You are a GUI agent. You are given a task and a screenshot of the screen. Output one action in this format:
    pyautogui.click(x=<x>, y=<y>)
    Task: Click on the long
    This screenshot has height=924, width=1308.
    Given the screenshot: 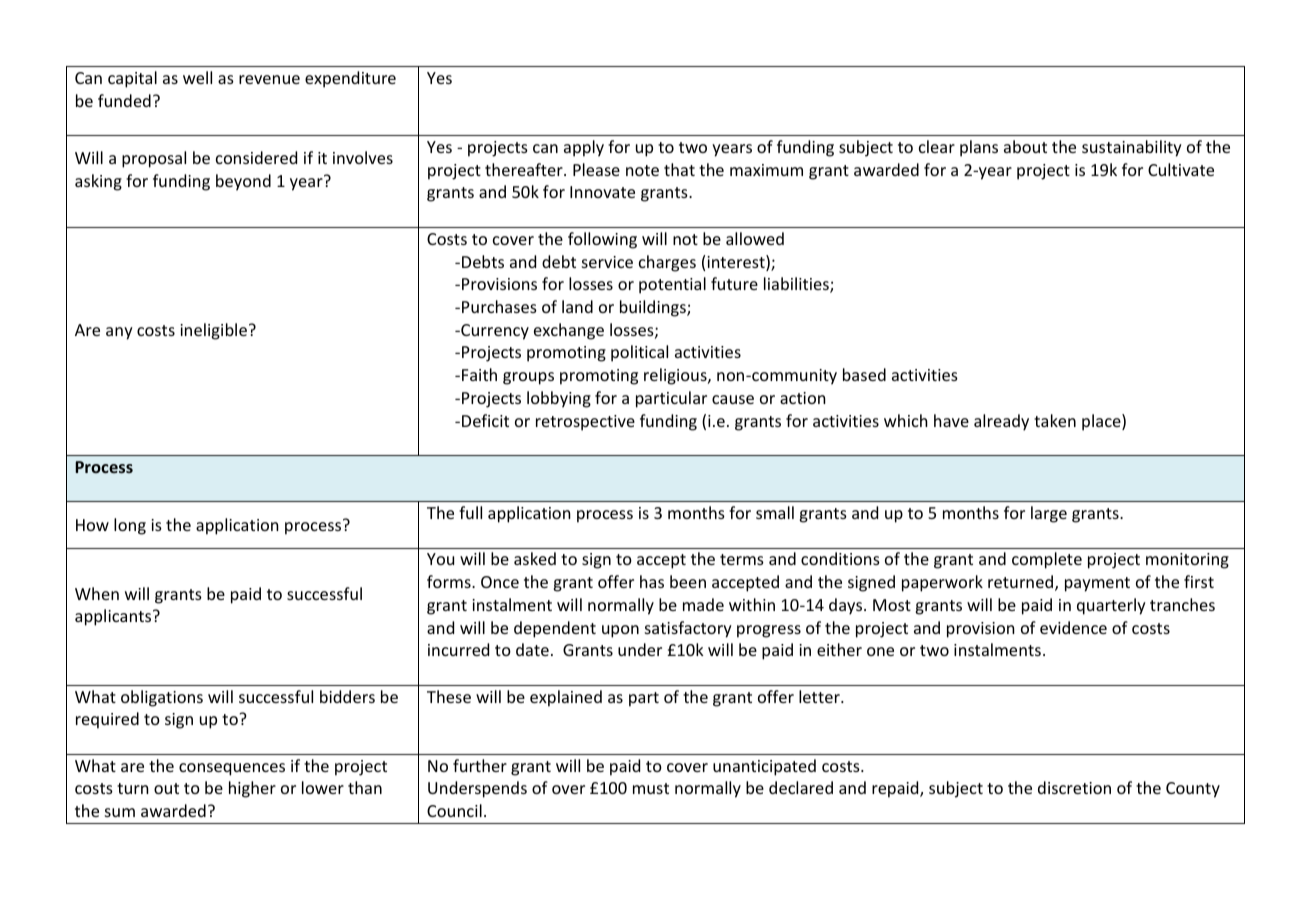 What is the action you would take?
    pyautogui.click(x=130, y=526)
